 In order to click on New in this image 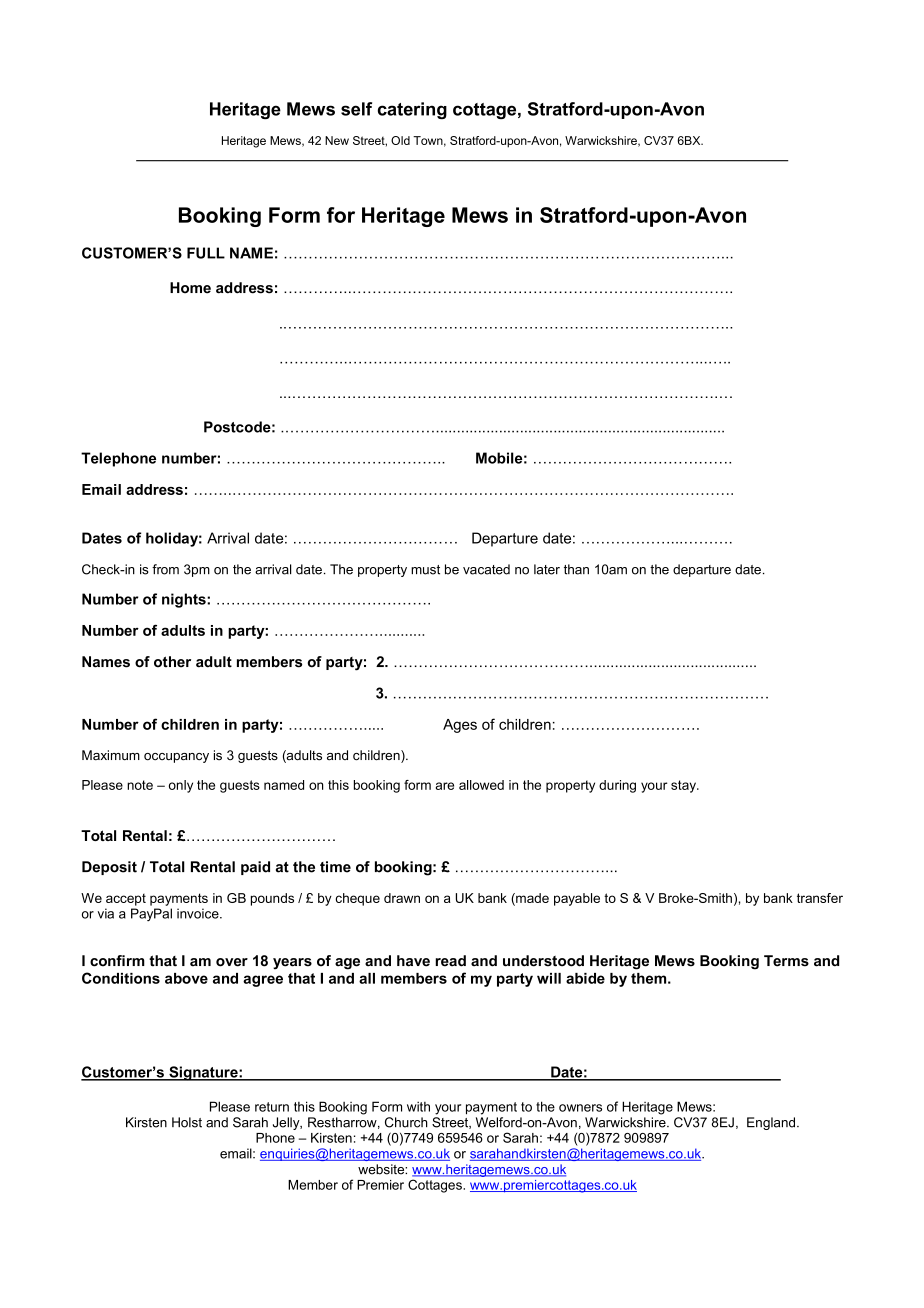, I will do `click(337, 140)`.
